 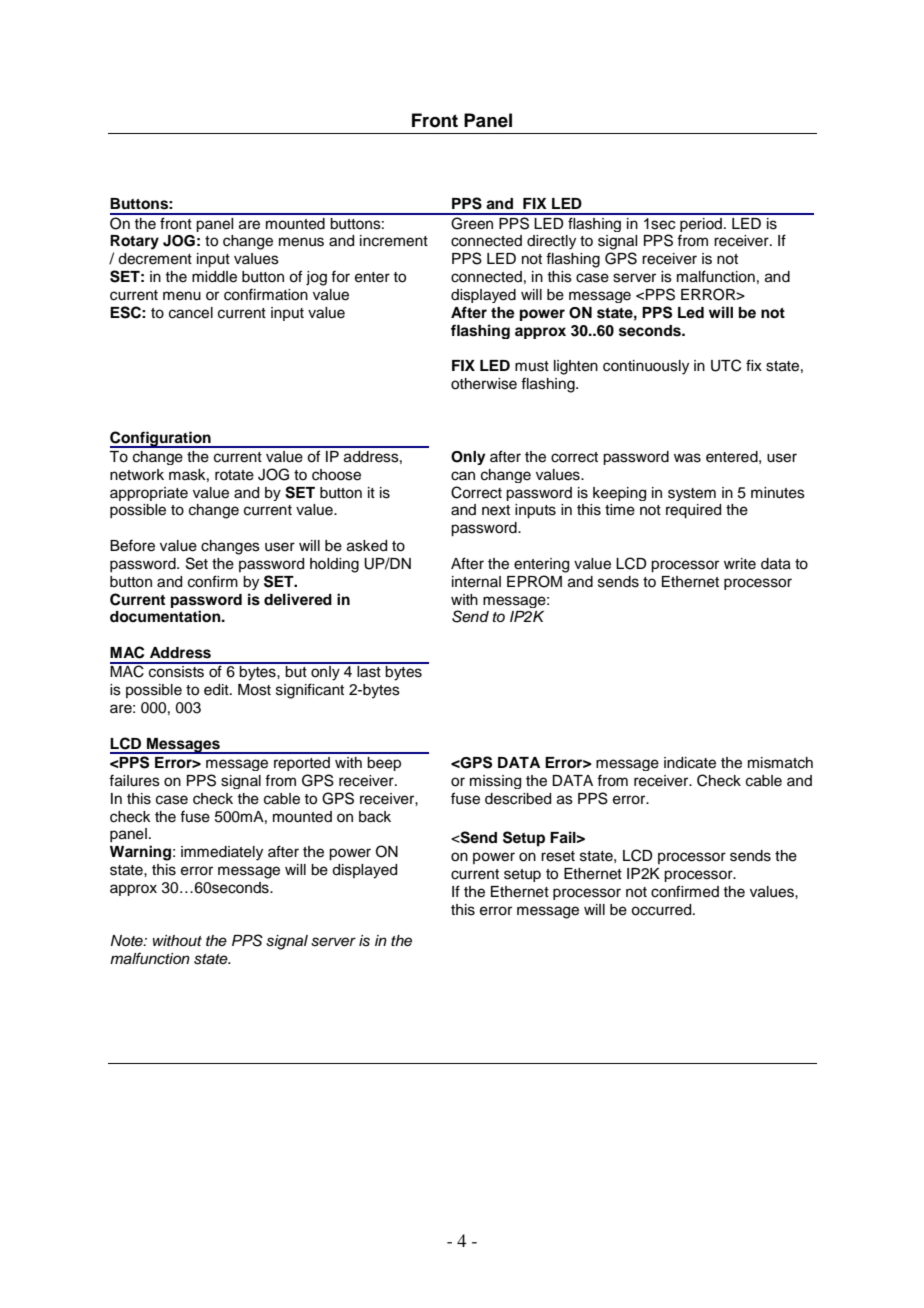 I want to click on Note, so click(x=128, y=940).
